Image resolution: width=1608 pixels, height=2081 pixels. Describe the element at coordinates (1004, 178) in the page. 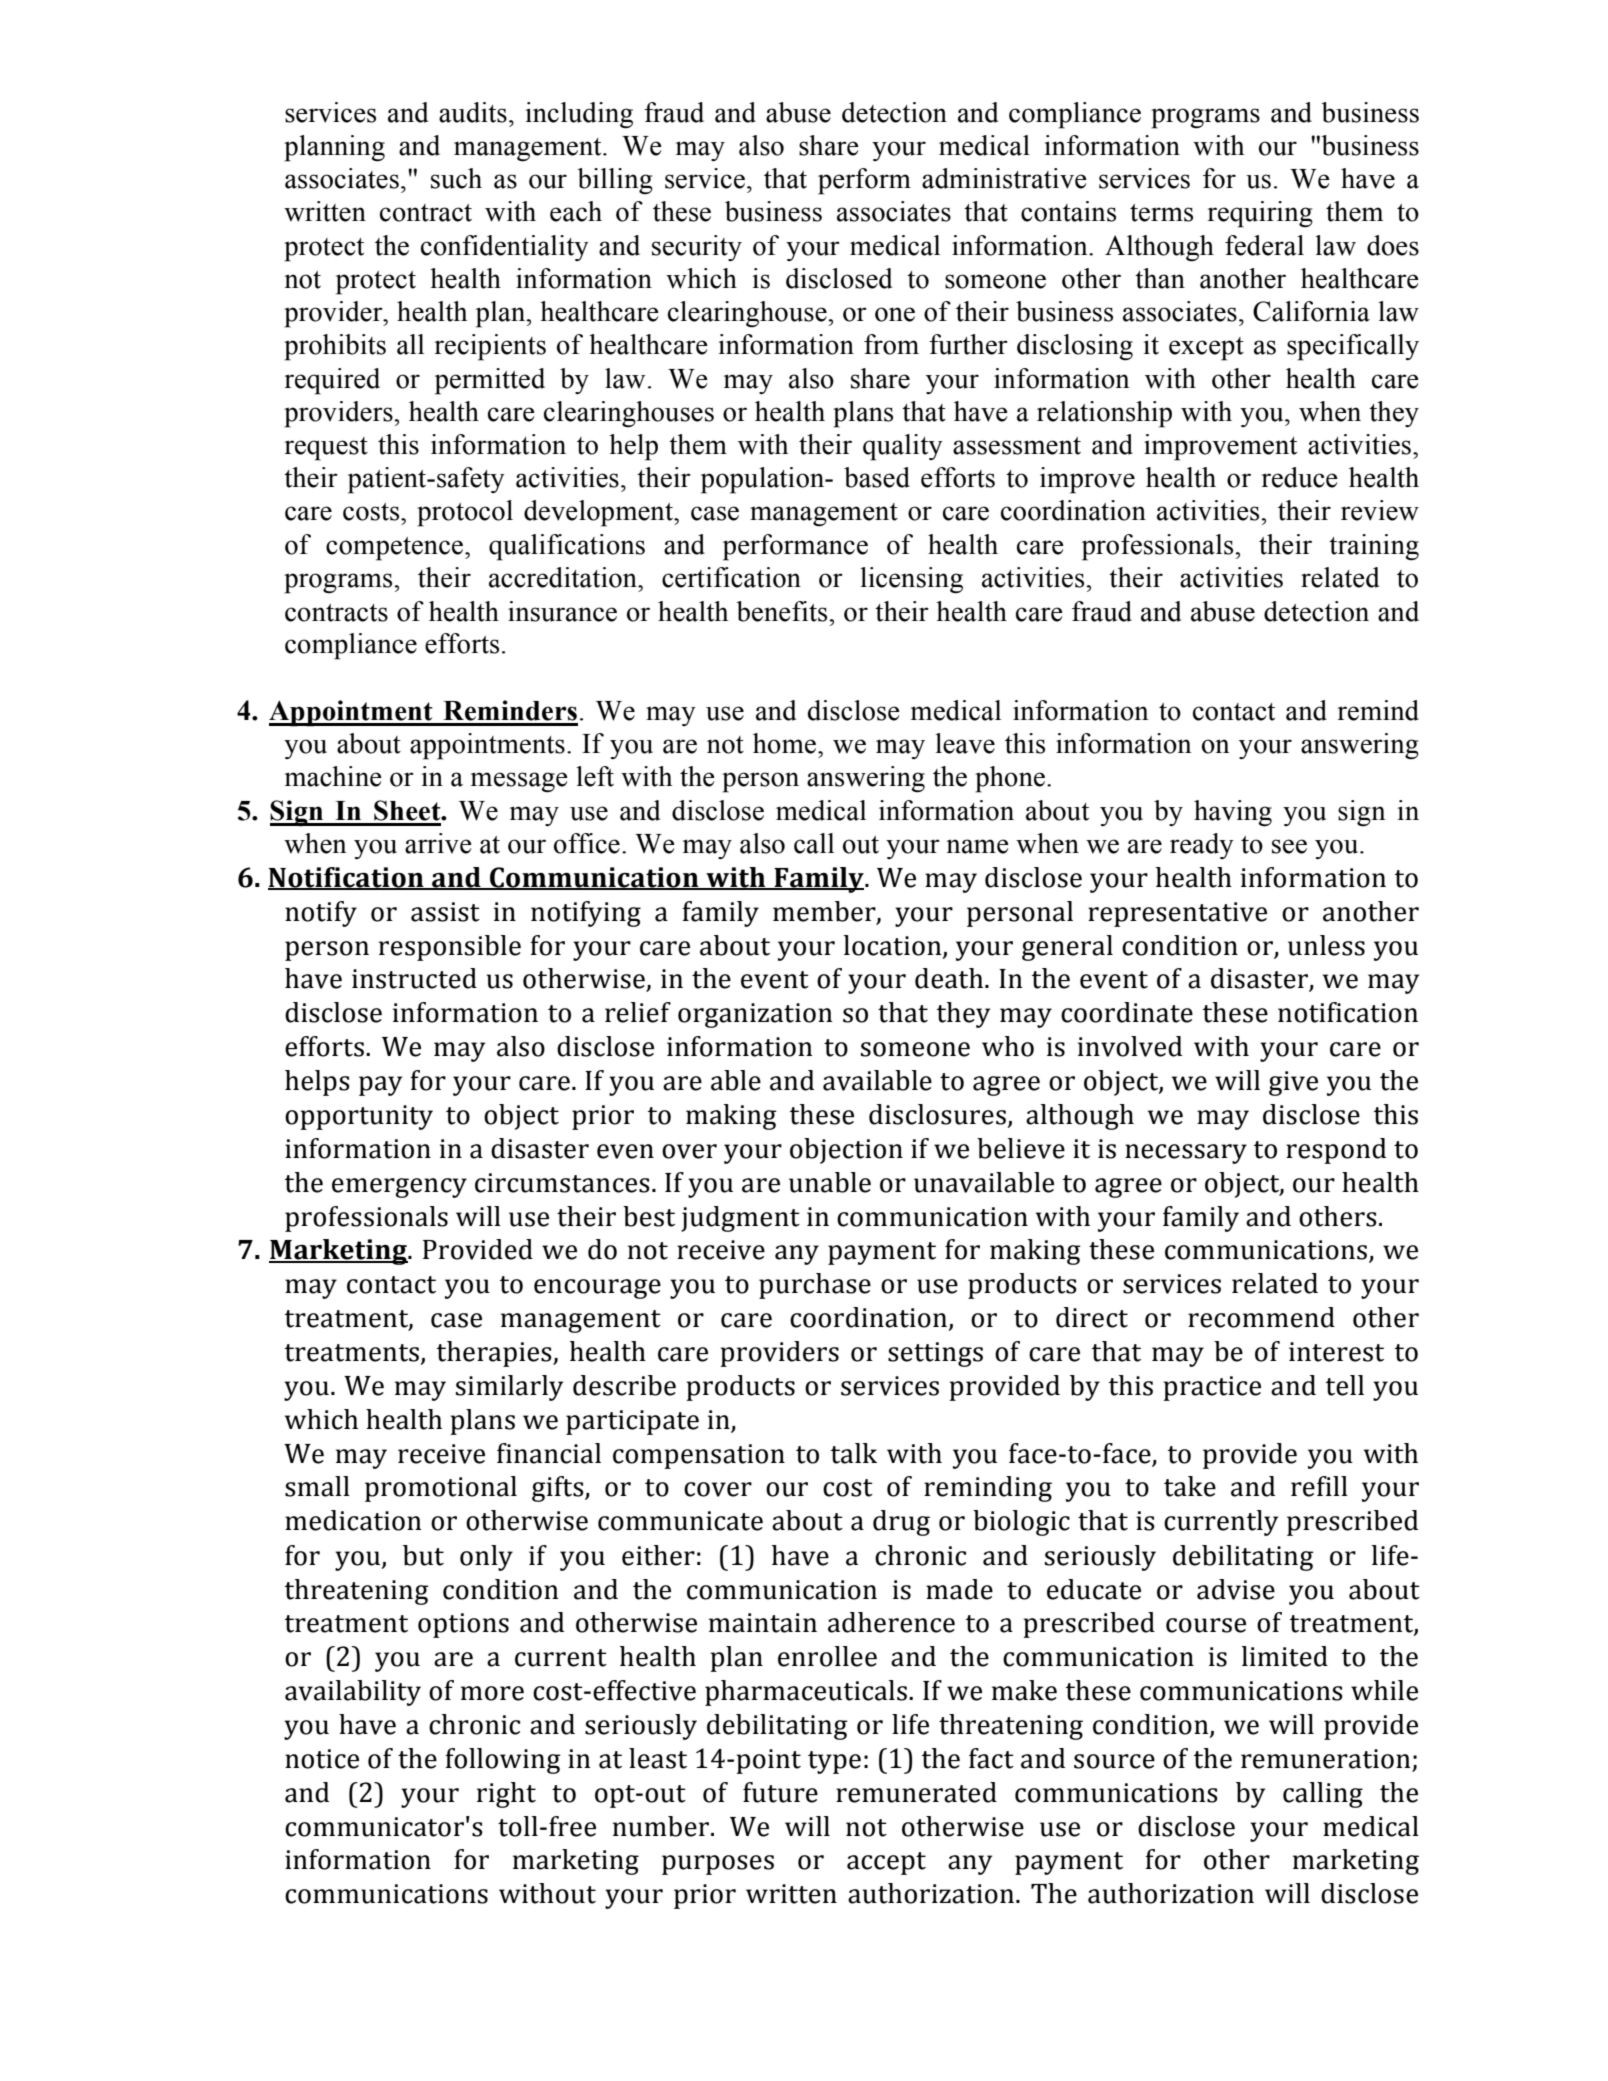

I see `administrative` at that location.
